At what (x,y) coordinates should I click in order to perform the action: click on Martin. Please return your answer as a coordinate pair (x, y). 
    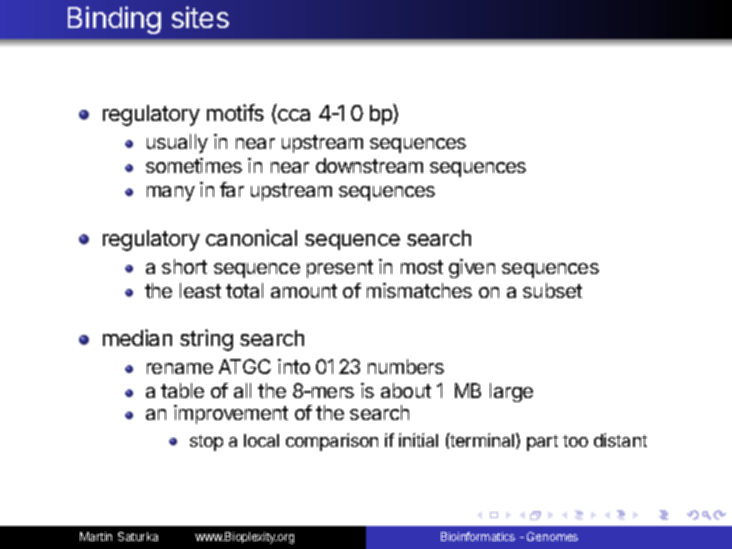
    Looking at the image, I should click on (96, 536).
